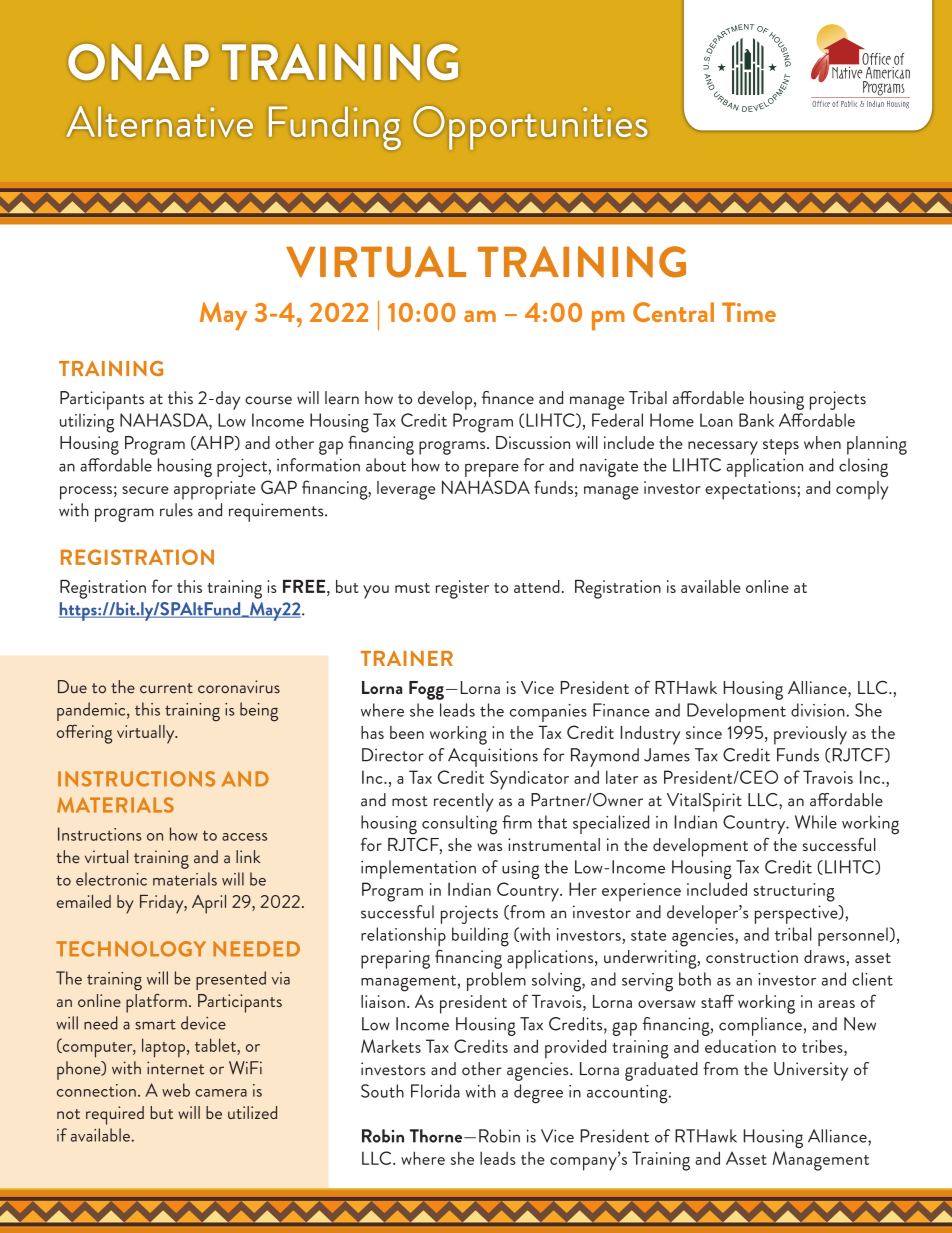  I want to click on companies, so click(548, 713).
